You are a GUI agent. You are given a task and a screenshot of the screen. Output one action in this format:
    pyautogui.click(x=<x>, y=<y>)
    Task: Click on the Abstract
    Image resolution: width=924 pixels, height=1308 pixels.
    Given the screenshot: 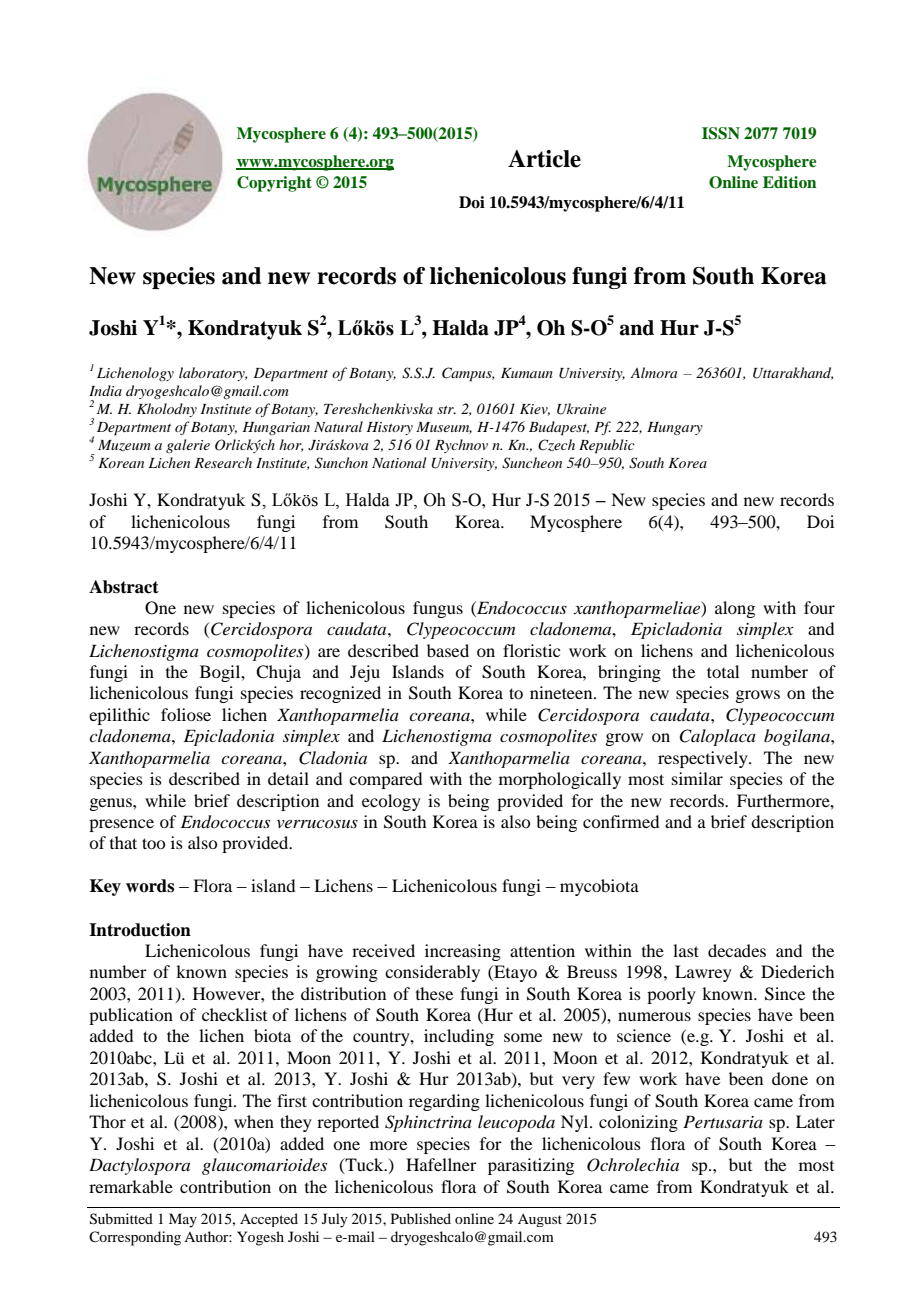 What is the action you would take?
    pyautogui.click(x=124, y=587)
